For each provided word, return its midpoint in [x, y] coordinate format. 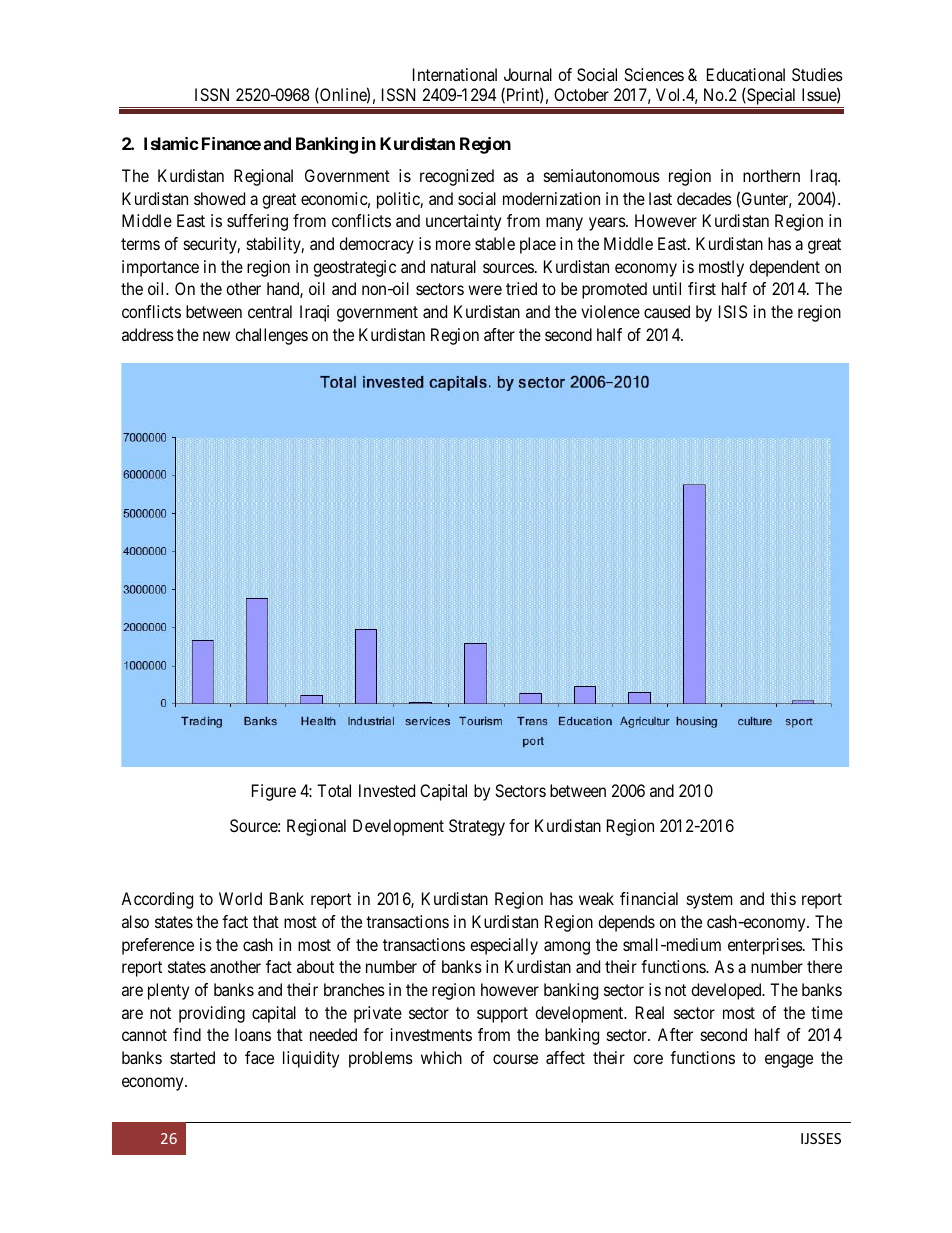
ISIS [733, 311]
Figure [274, 792]
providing [212, 1014]
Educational [746, 74]
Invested [387, 790]
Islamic [171, 143]
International [455, 74]
